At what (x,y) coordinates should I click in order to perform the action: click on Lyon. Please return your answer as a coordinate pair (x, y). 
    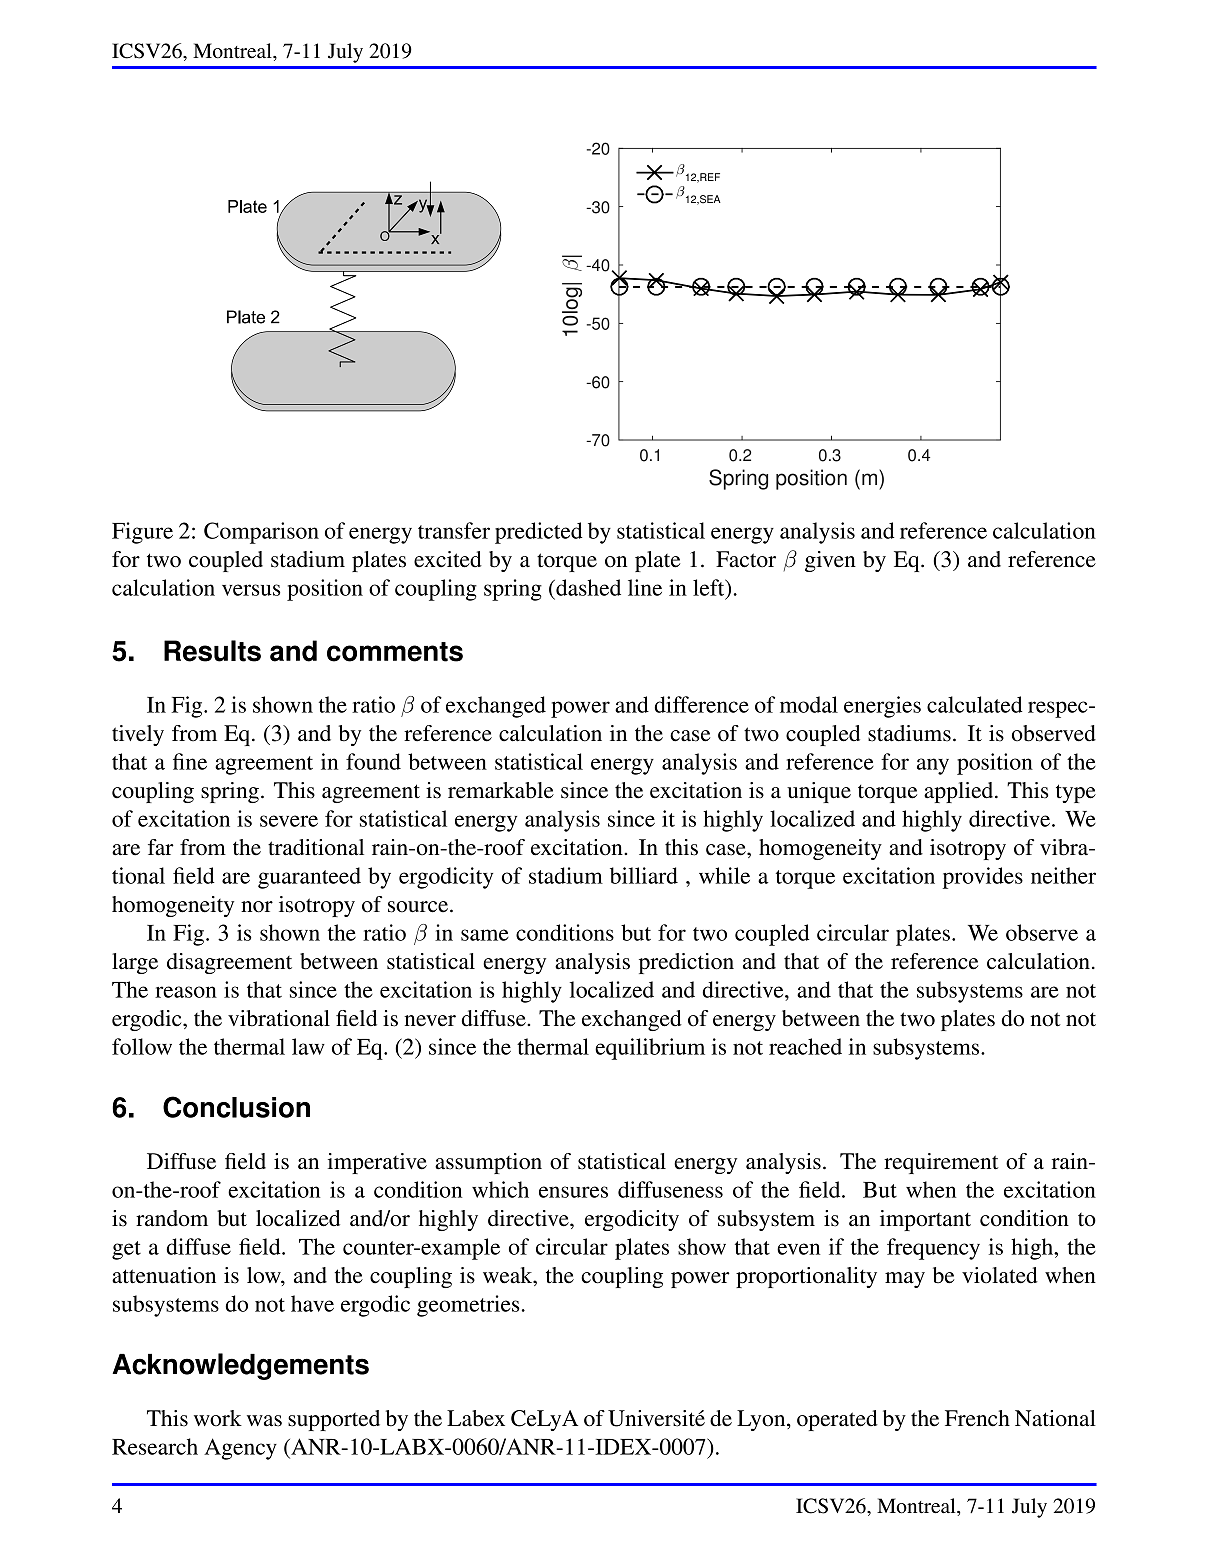
    Looking at the image, I should click on (762, 1420).
